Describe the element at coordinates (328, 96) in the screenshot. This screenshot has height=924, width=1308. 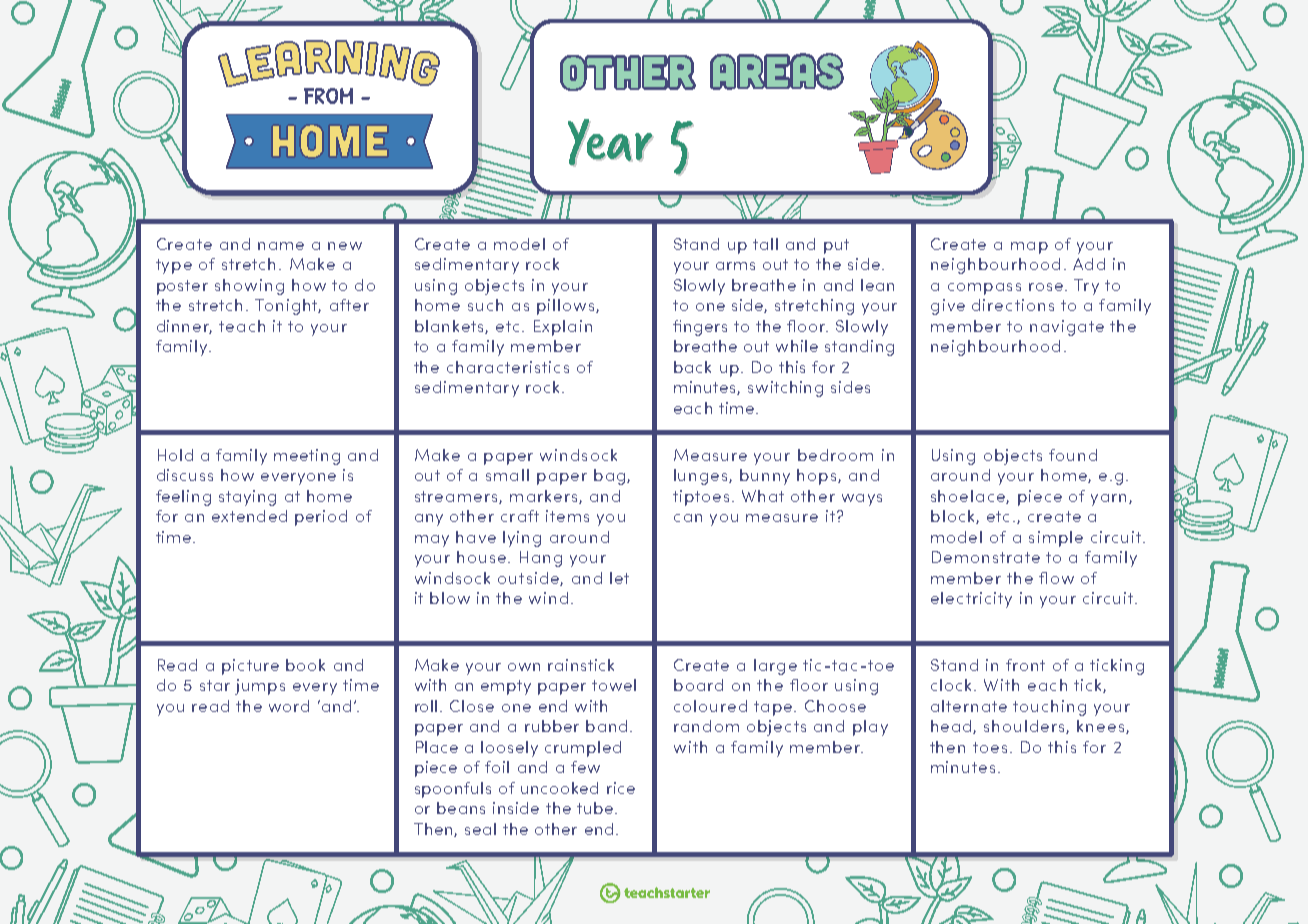
I see `FROM` at that location.
